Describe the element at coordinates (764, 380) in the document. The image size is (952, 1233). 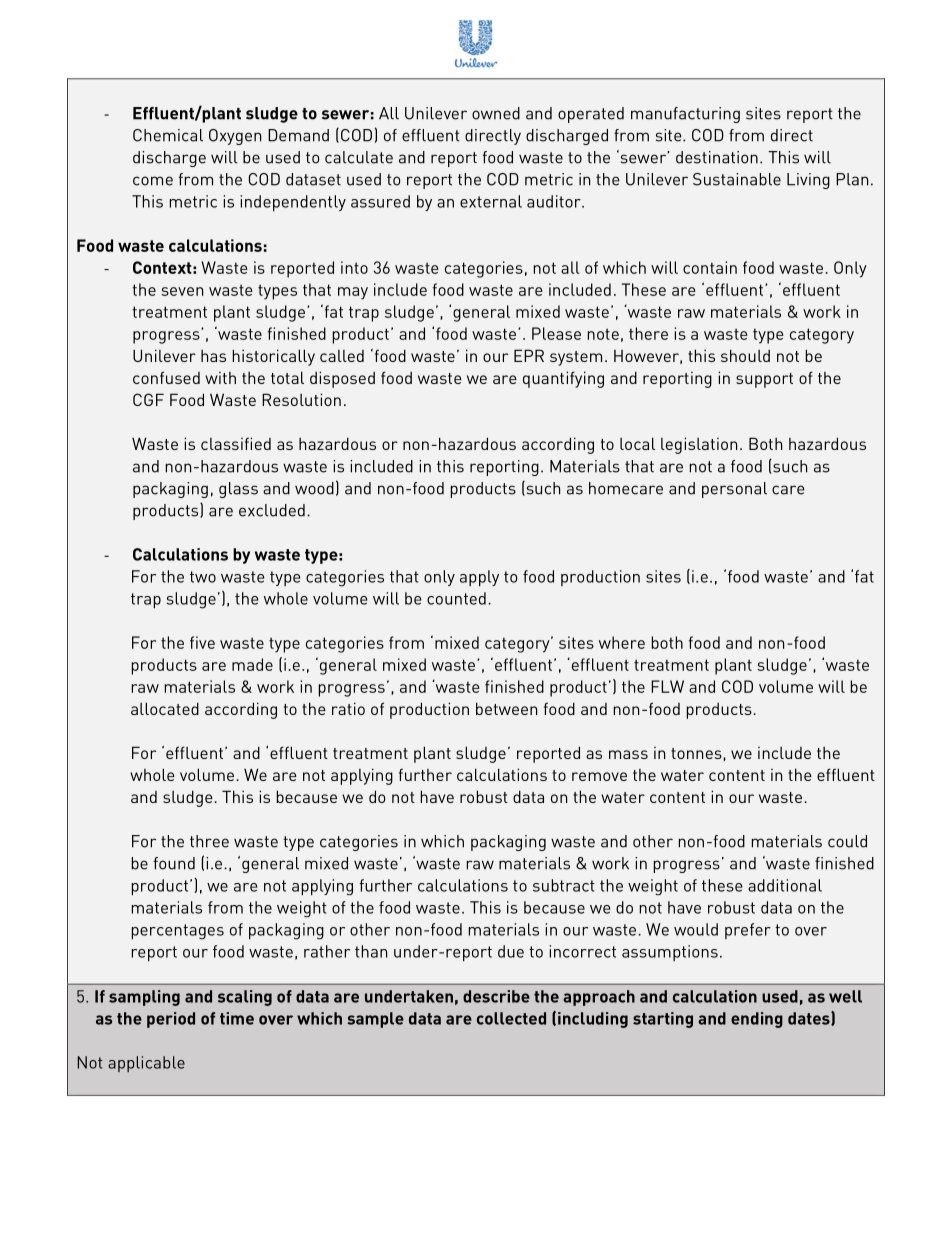
I see `support` at that location.
